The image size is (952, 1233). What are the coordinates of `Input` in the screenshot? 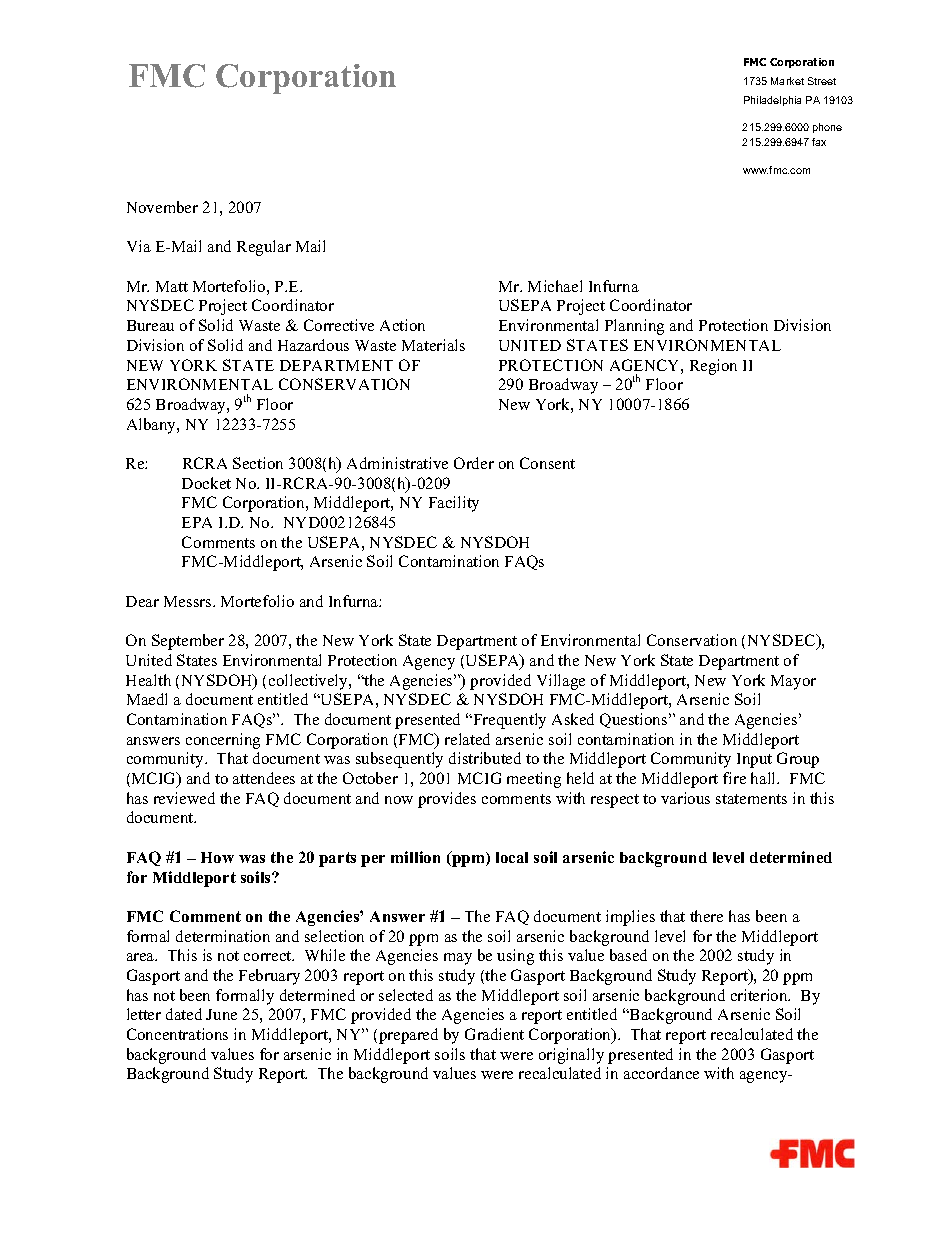 It's located at (754, 760).
